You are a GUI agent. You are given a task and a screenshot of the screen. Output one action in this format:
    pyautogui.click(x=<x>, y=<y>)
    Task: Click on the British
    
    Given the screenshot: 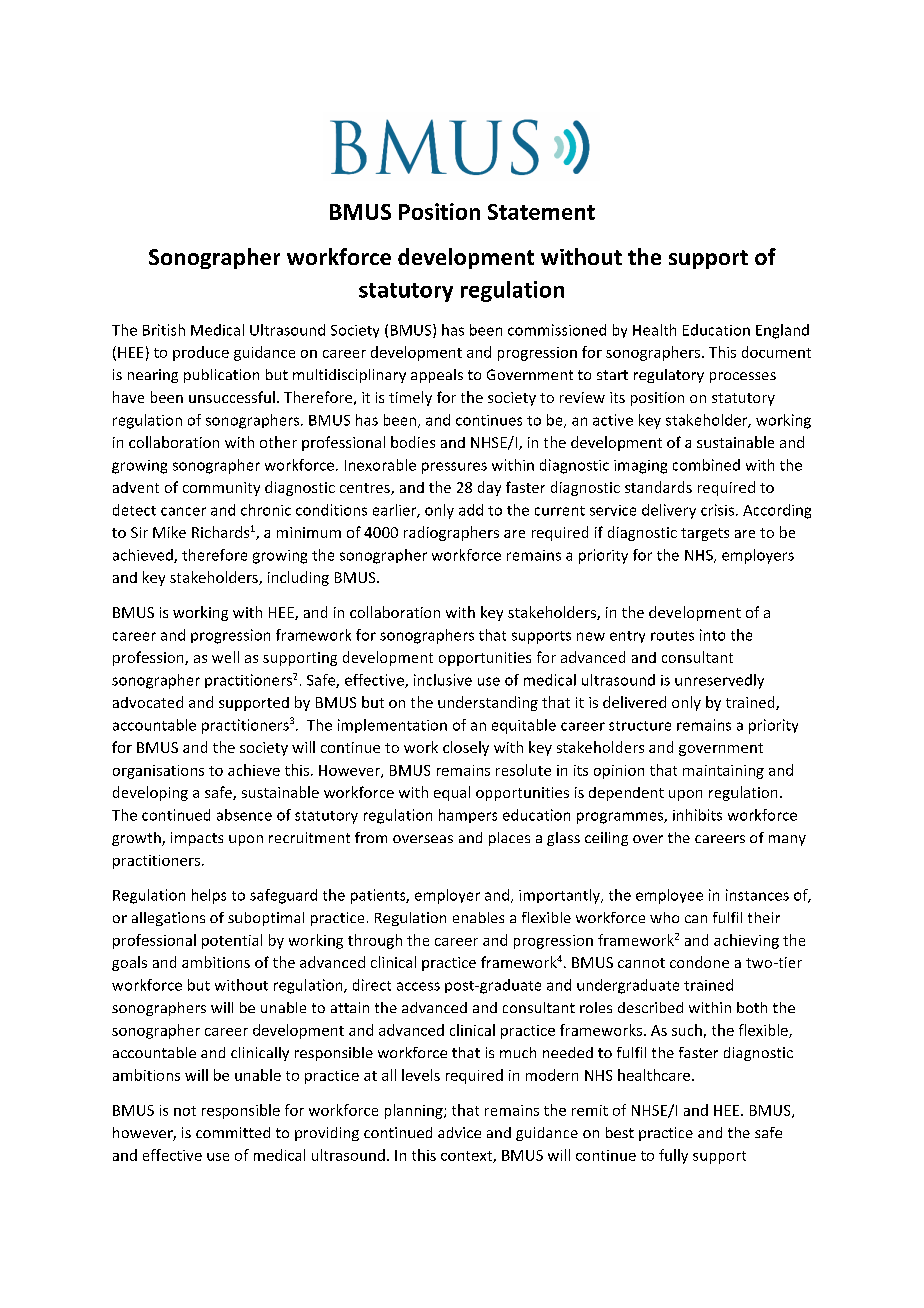 What is the action you would take?
    pyautogui.click(x=164, y=330)
